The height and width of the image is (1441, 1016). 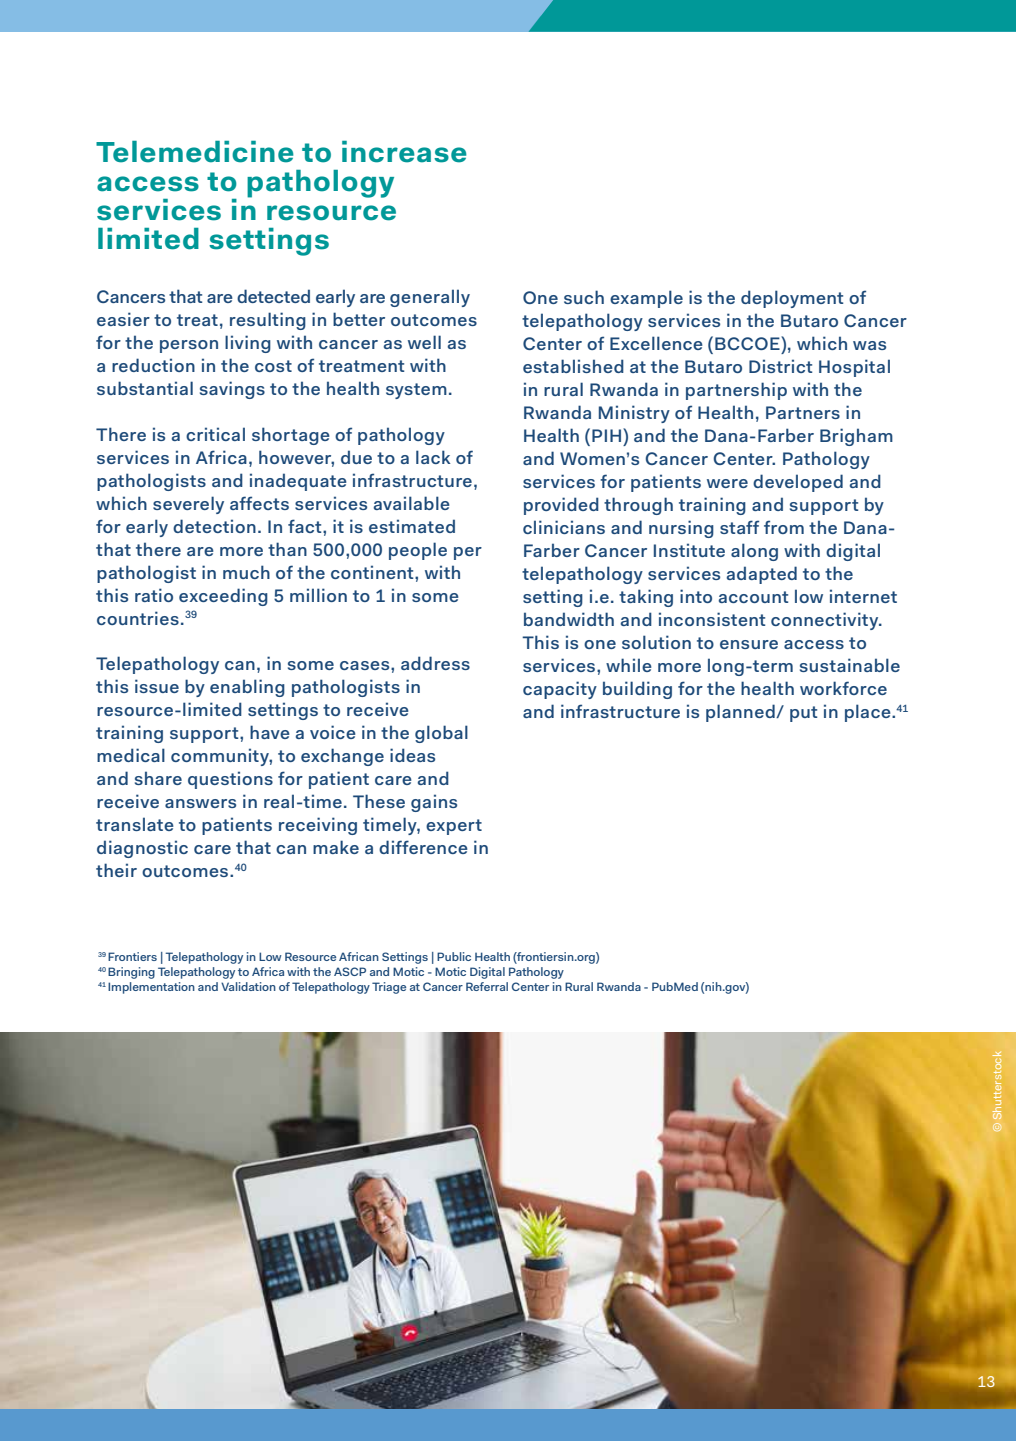 What do you see at coordinates (418, 551) in the image?
I see `people` at bounding box center [418, 551].
